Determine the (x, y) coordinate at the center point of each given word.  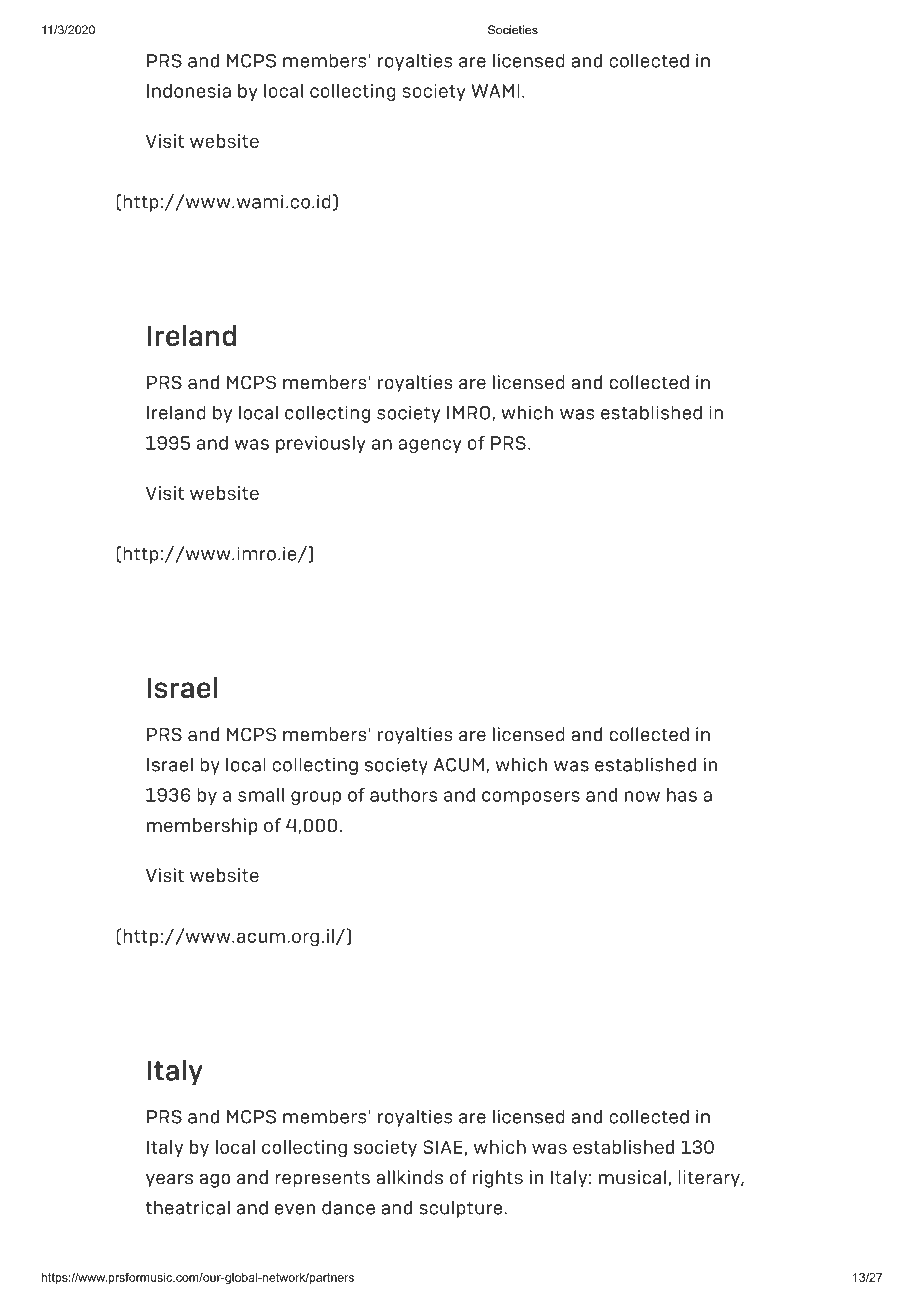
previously (320, 444)
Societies (513, 30)
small (261, 795)
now (642, 796)
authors (404, 795)
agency (429, 446)
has (682, 795)
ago (215, 1181)
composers (531, 798)
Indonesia (189, 91)
